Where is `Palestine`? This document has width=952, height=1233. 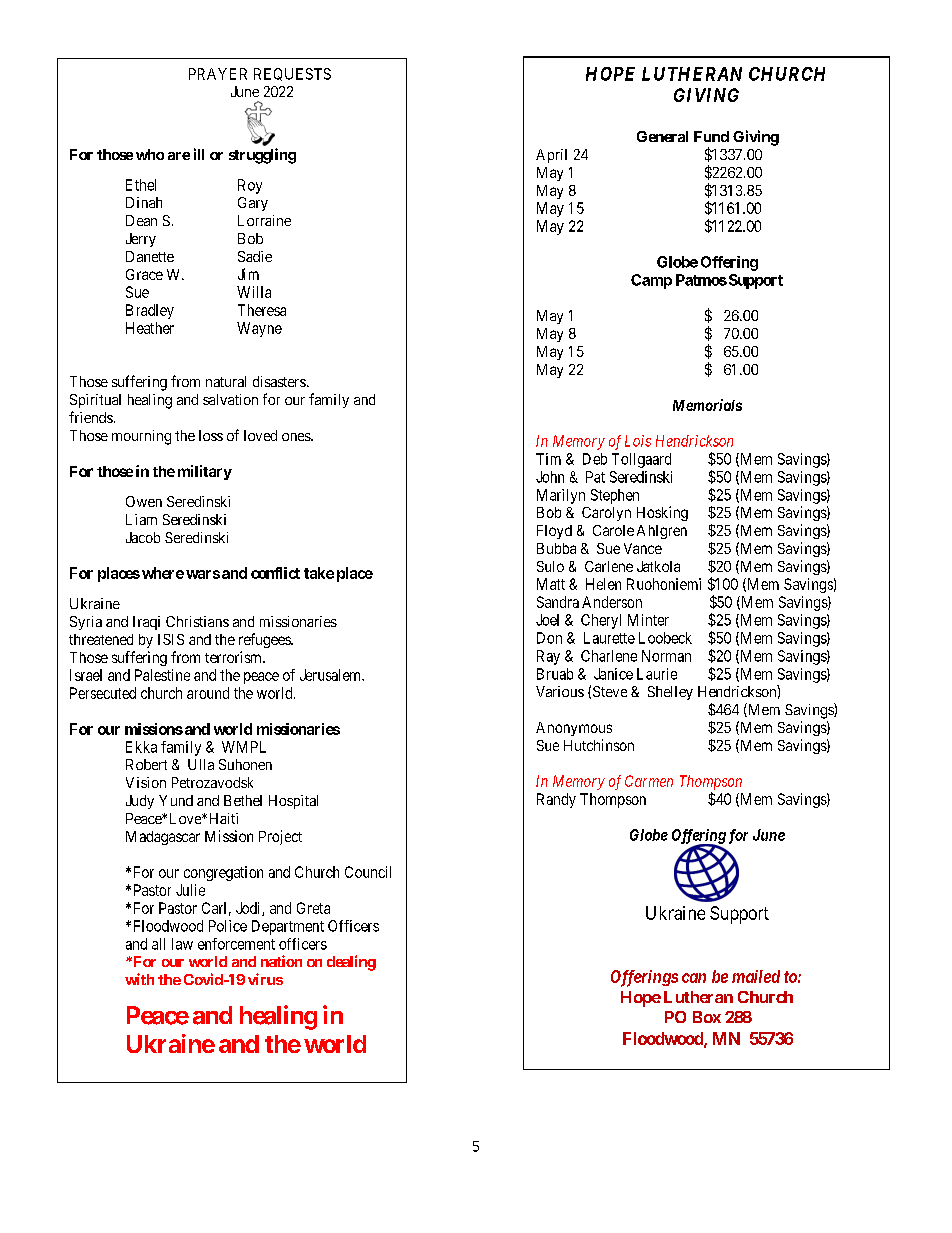 Palestine is located at coordinates (162, 675).
